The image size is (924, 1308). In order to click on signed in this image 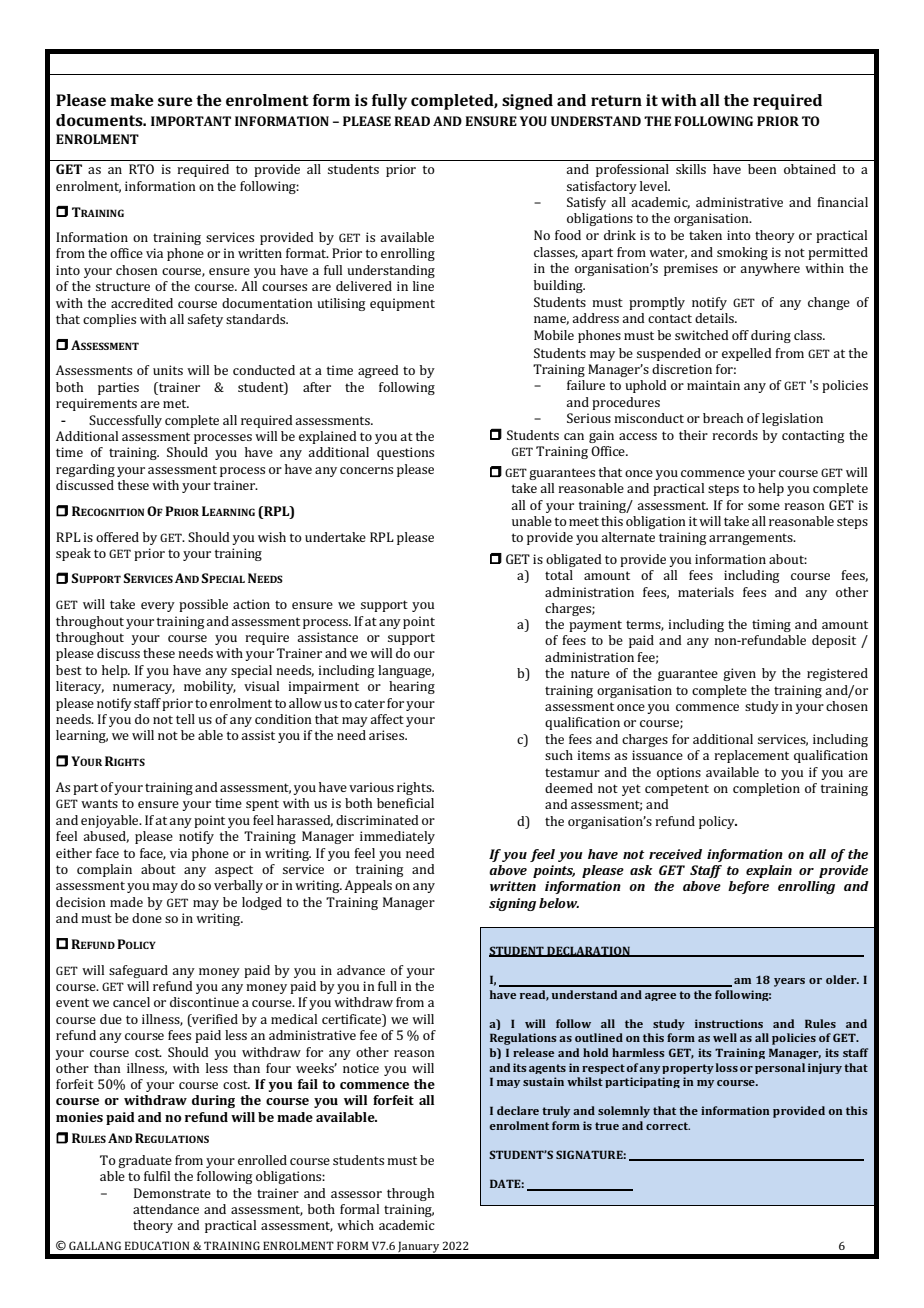, I will do `click(527, 102)`.
